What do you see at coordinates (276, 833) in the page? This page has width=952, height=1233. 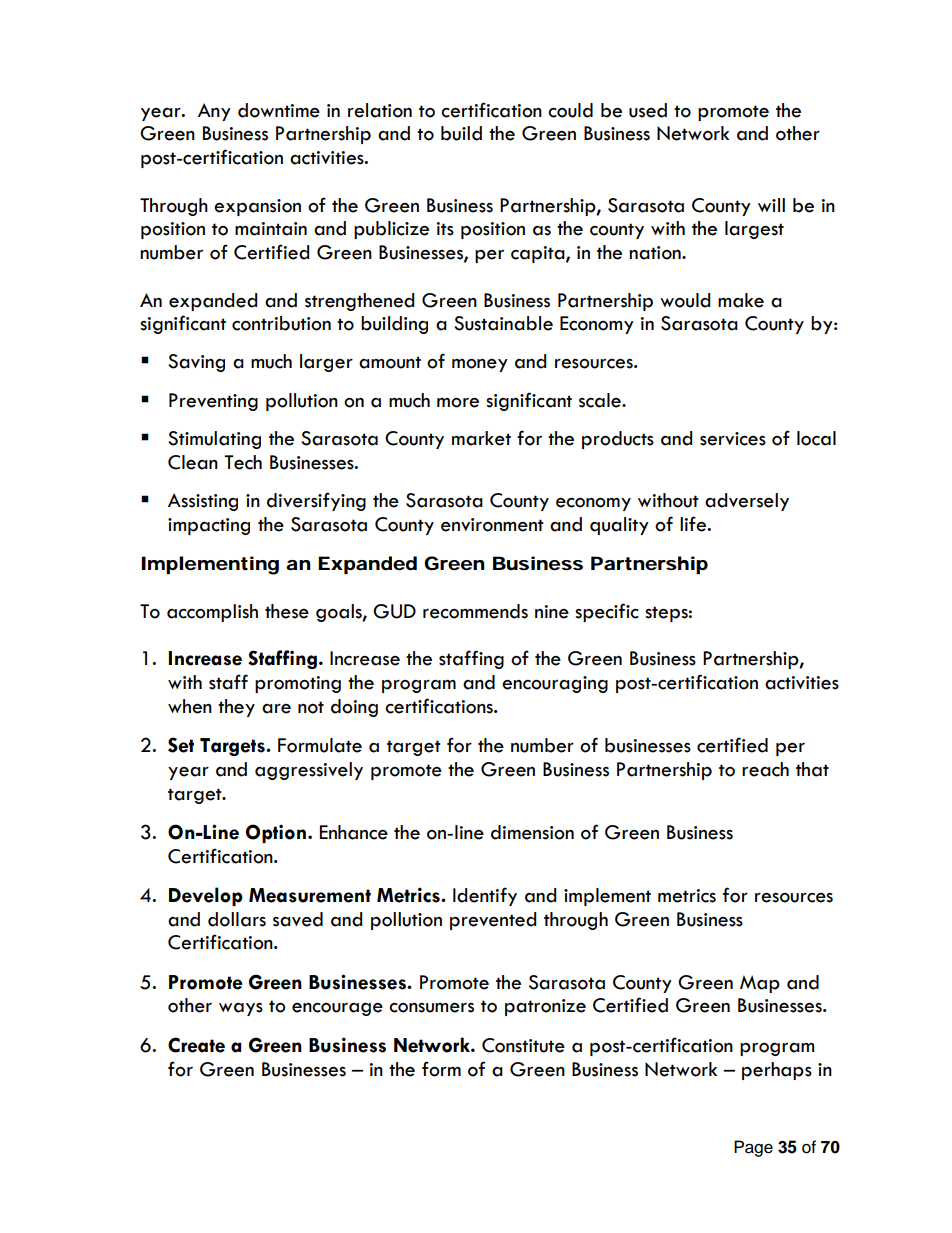 I see `Option` at bounding box center [276, 833].
